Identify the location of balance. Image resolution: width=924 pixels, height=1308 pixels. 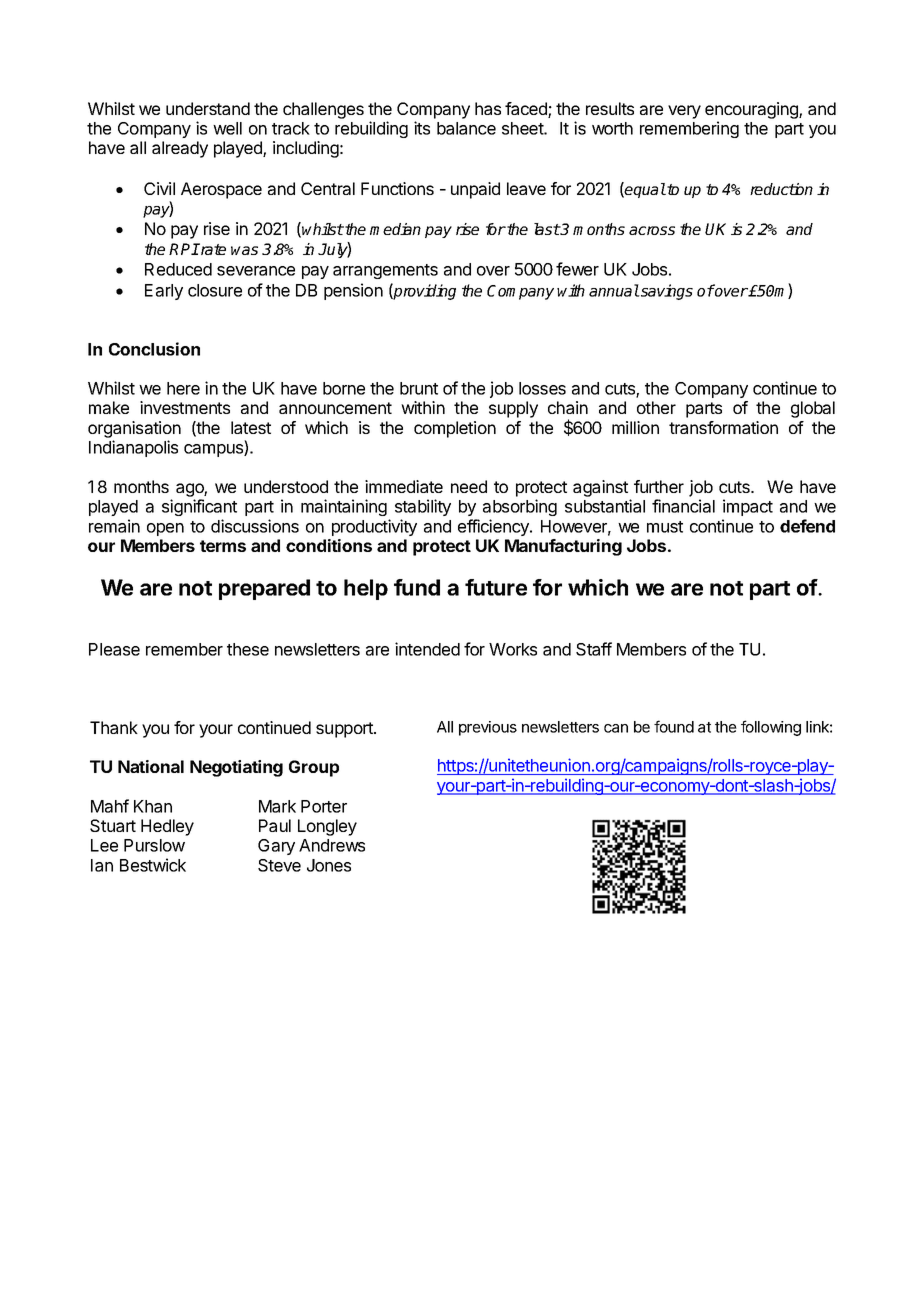
(466, 128).
